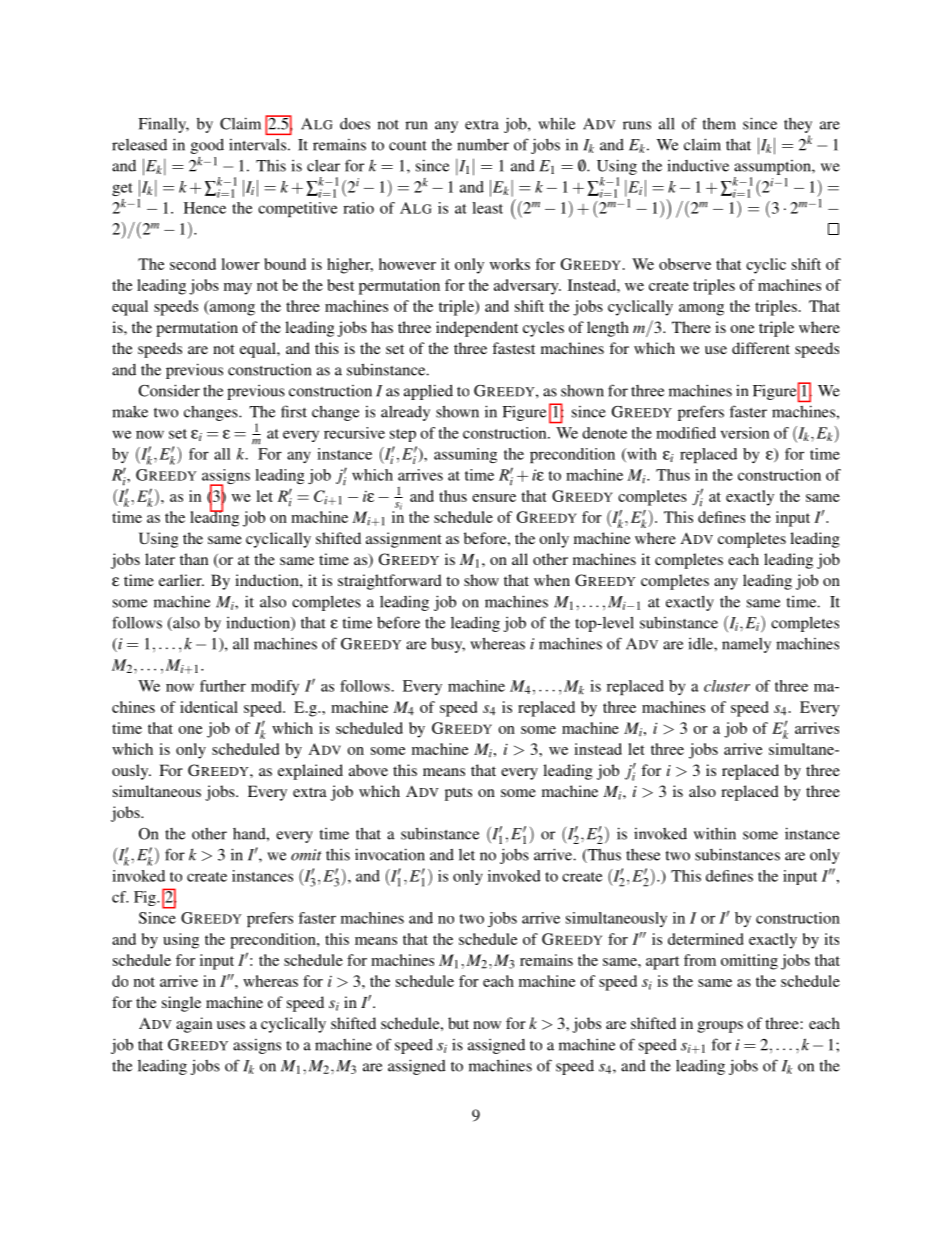 The width and height of the document is (952, 1233). I want to click on but, so click(458, 1023).
